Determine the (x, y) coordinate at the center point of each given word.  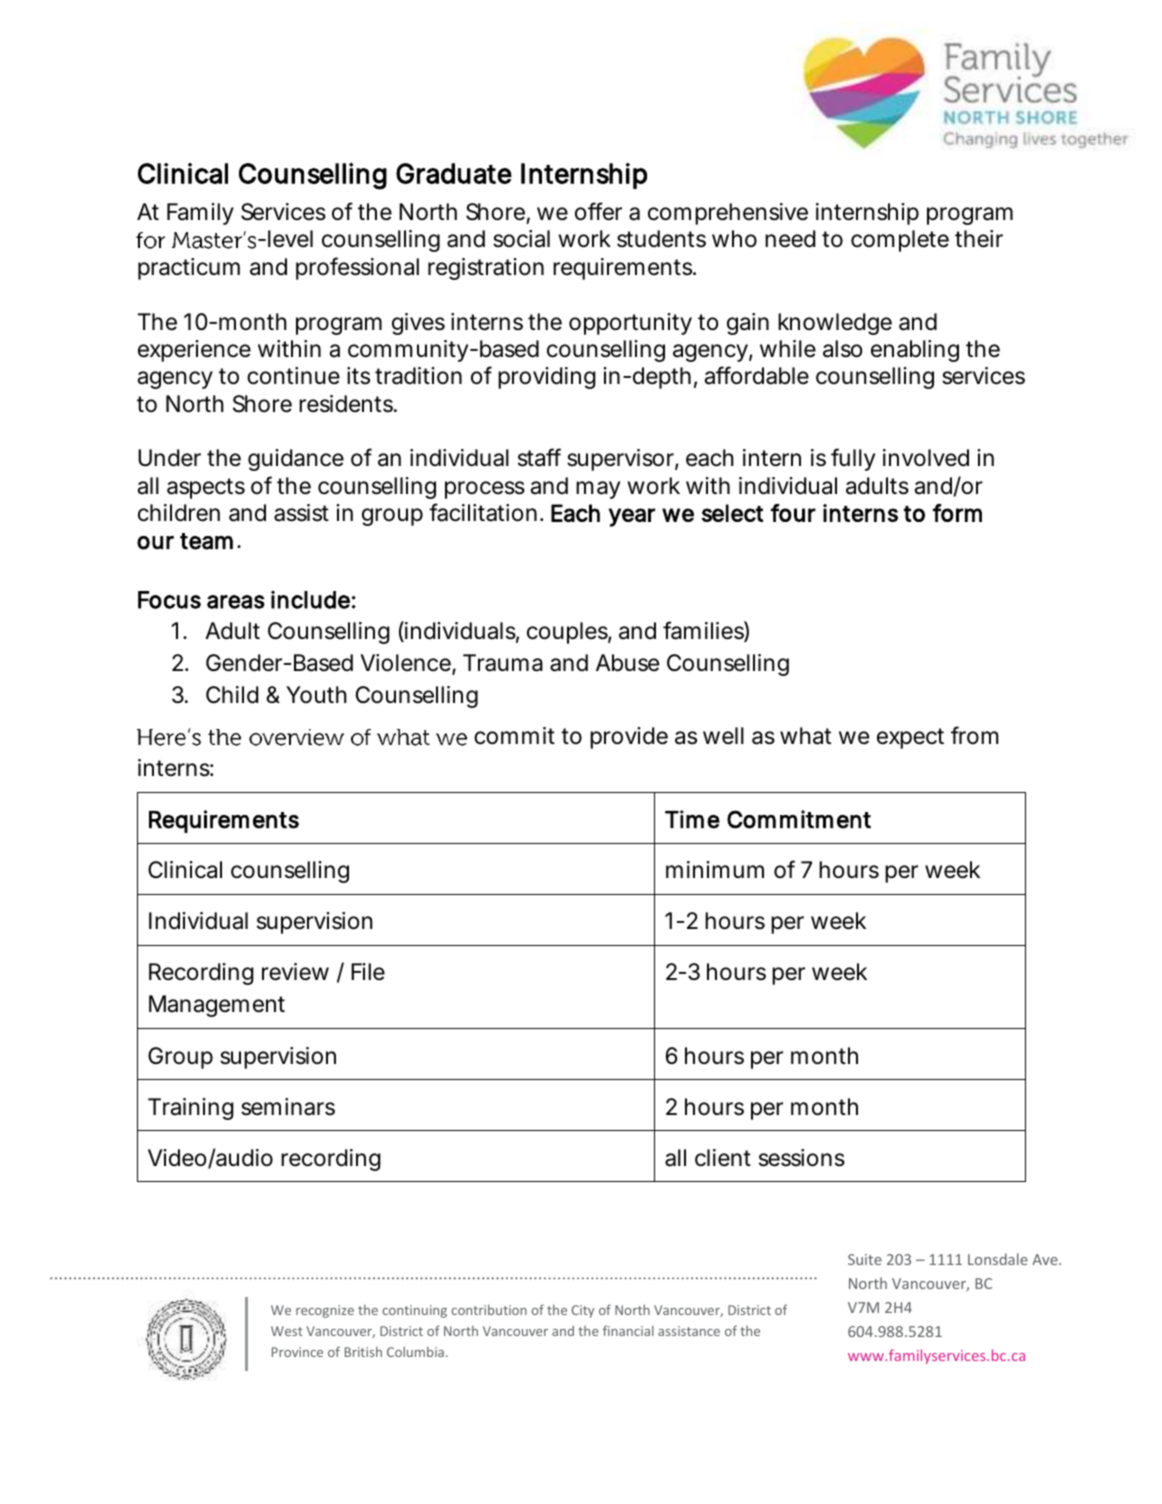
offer (598, 211)
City (583, 1311)
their (979, 239)
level (290, 239)
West (287, 1331)
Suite (865, 1259)
